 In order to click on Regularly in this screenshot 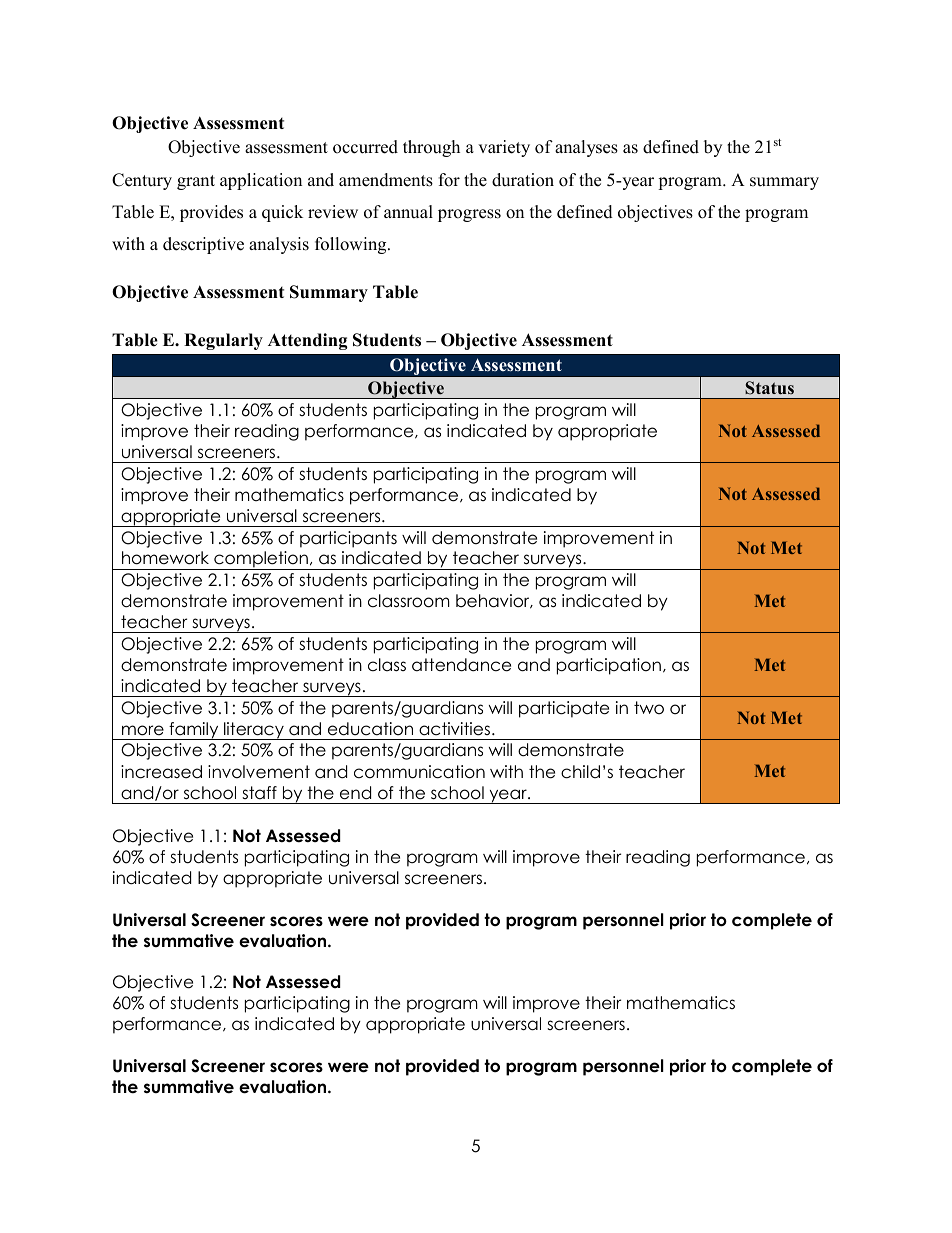, I will do `click(223, 341)`.
